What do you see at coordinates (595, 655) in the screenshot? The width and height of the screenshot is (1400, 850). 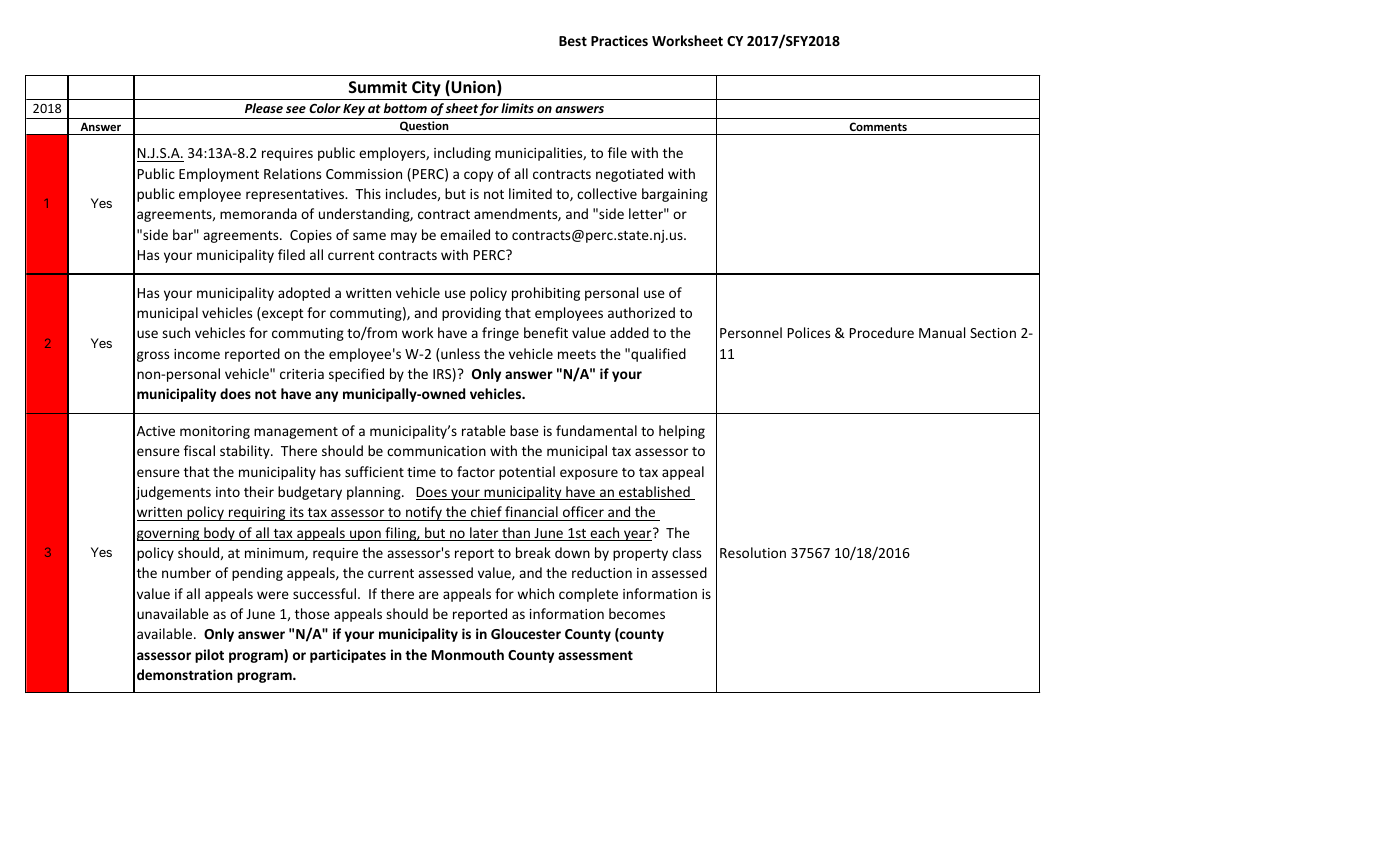 I see `assessment` at bounding box center [595, 655].
